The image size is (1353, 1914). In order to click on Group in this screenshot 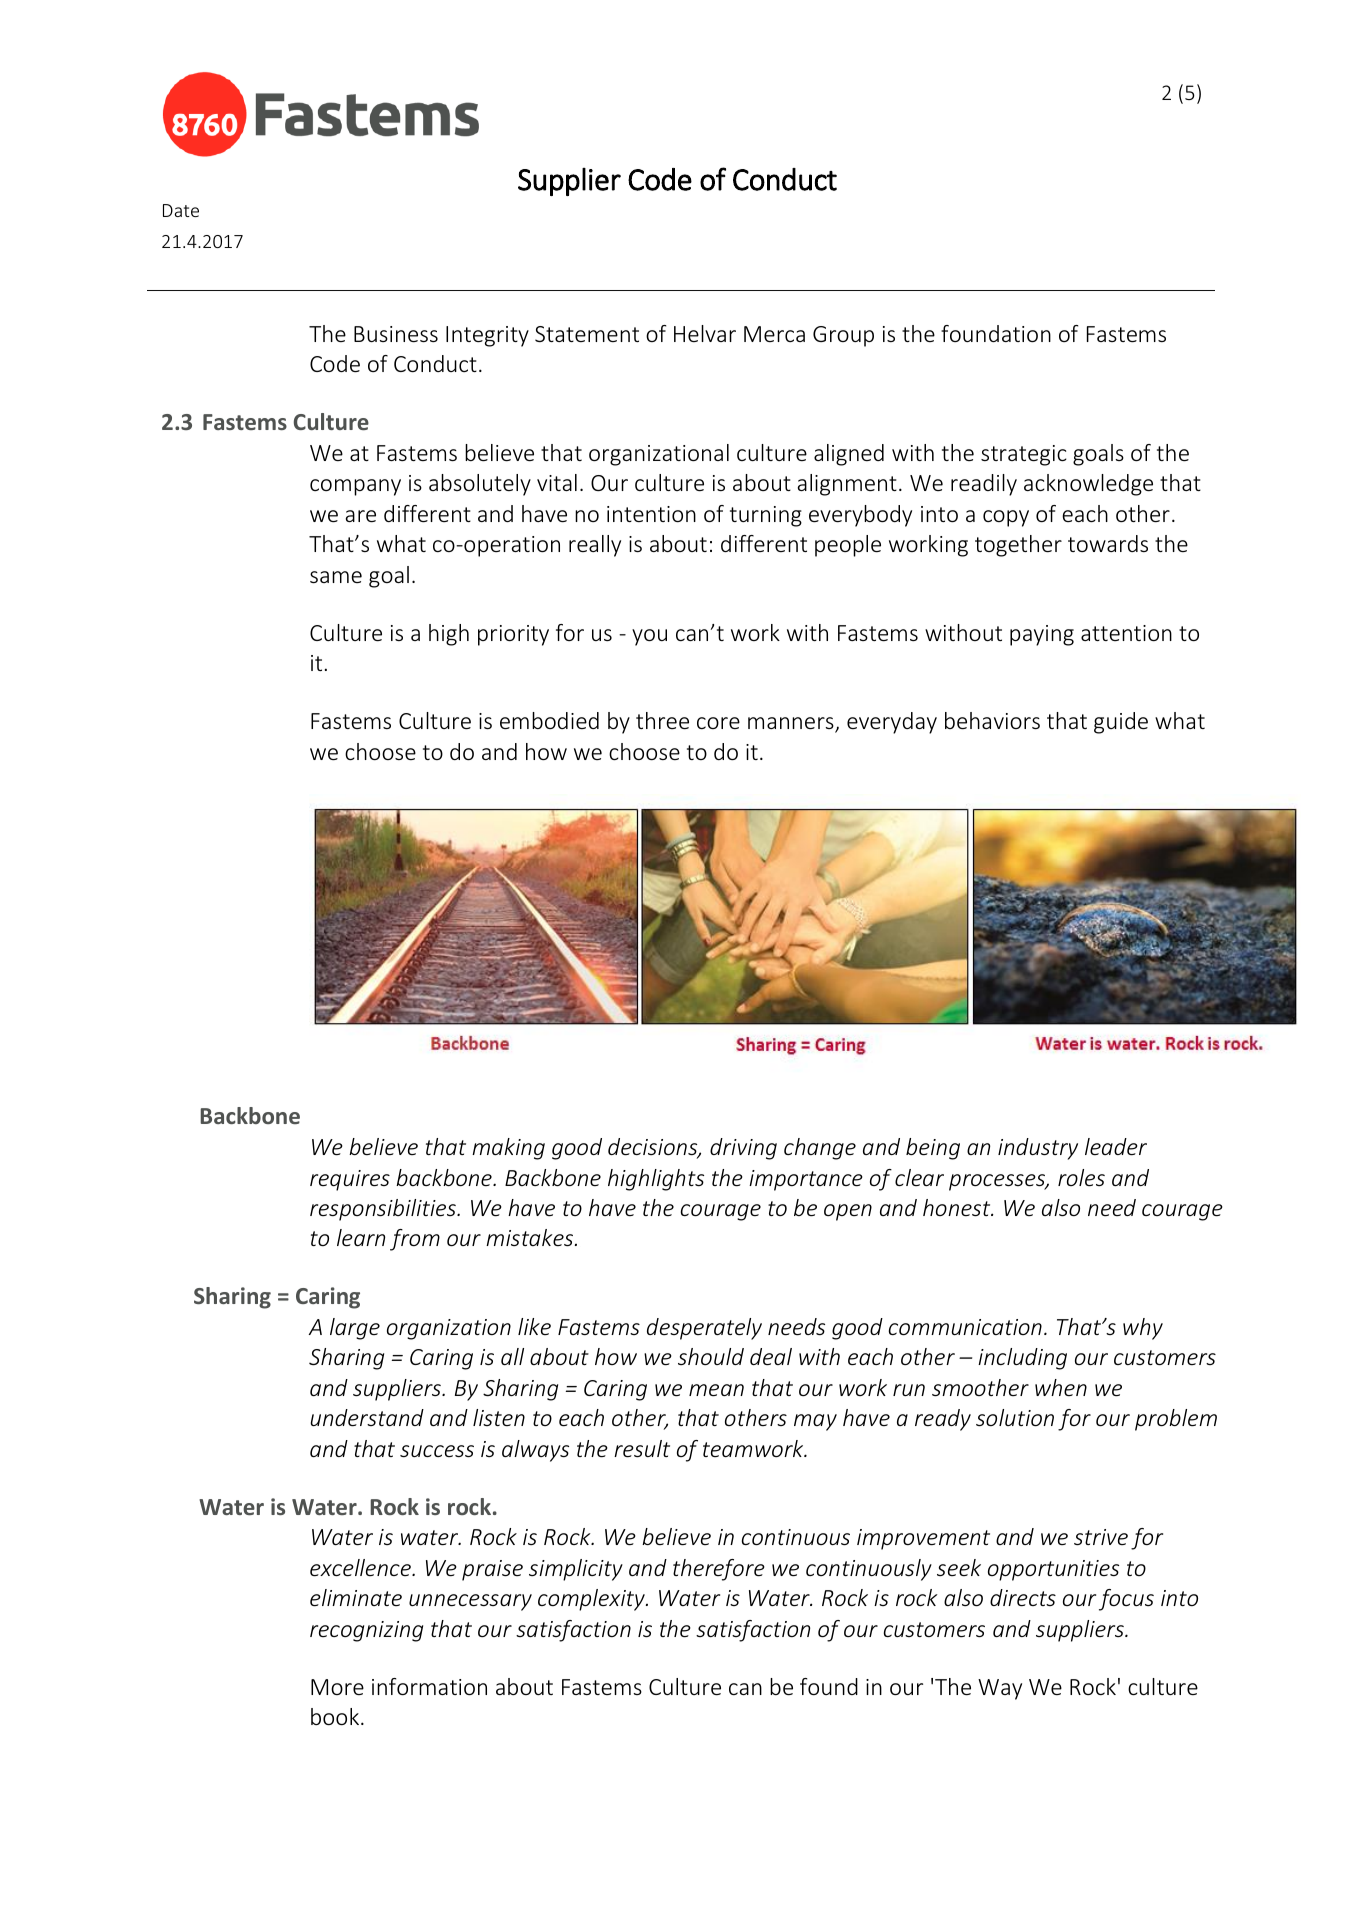, I will do `click(843, 336)`.
